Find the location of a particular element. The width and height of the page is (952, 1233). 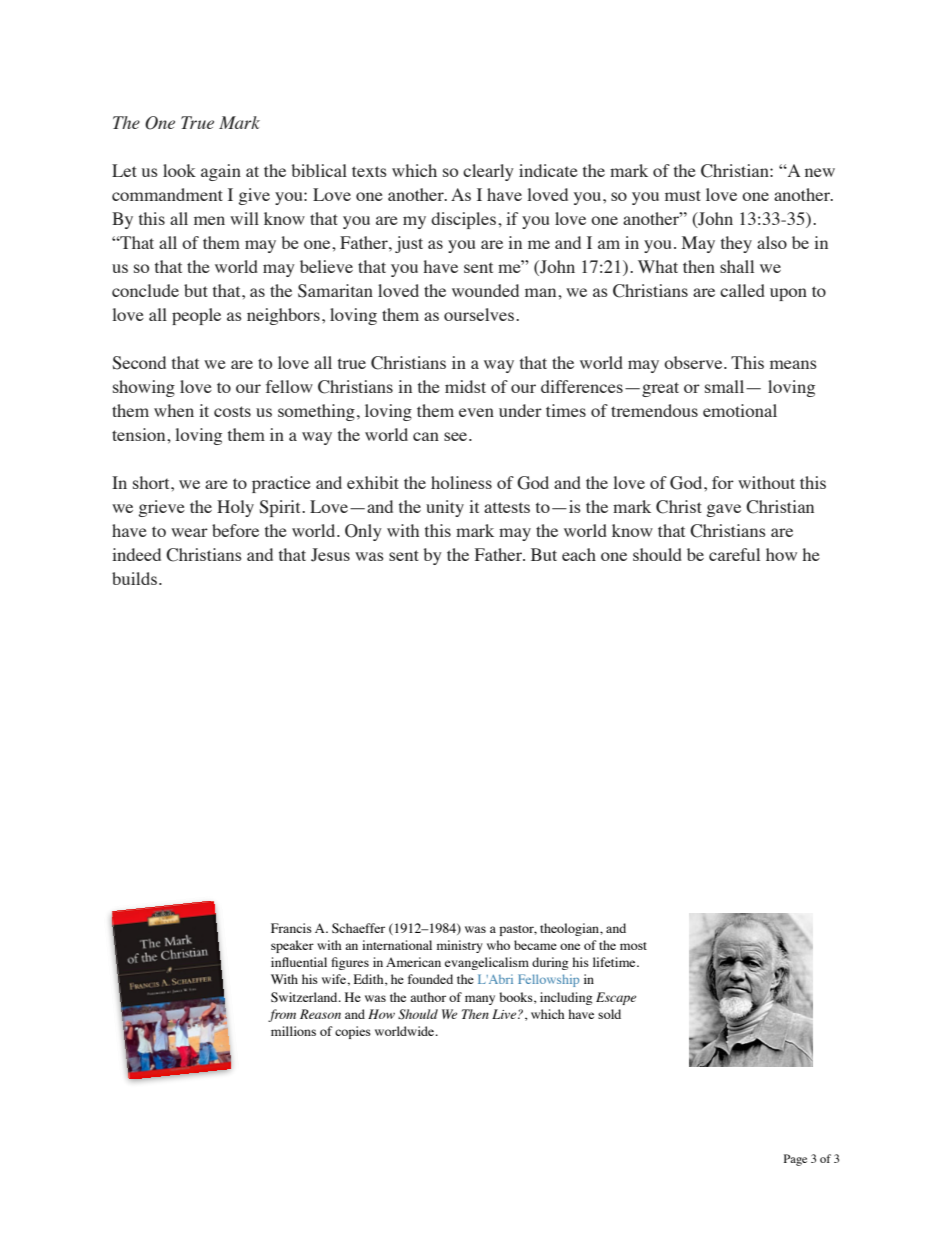

must is located at coordinates (683, 195).
